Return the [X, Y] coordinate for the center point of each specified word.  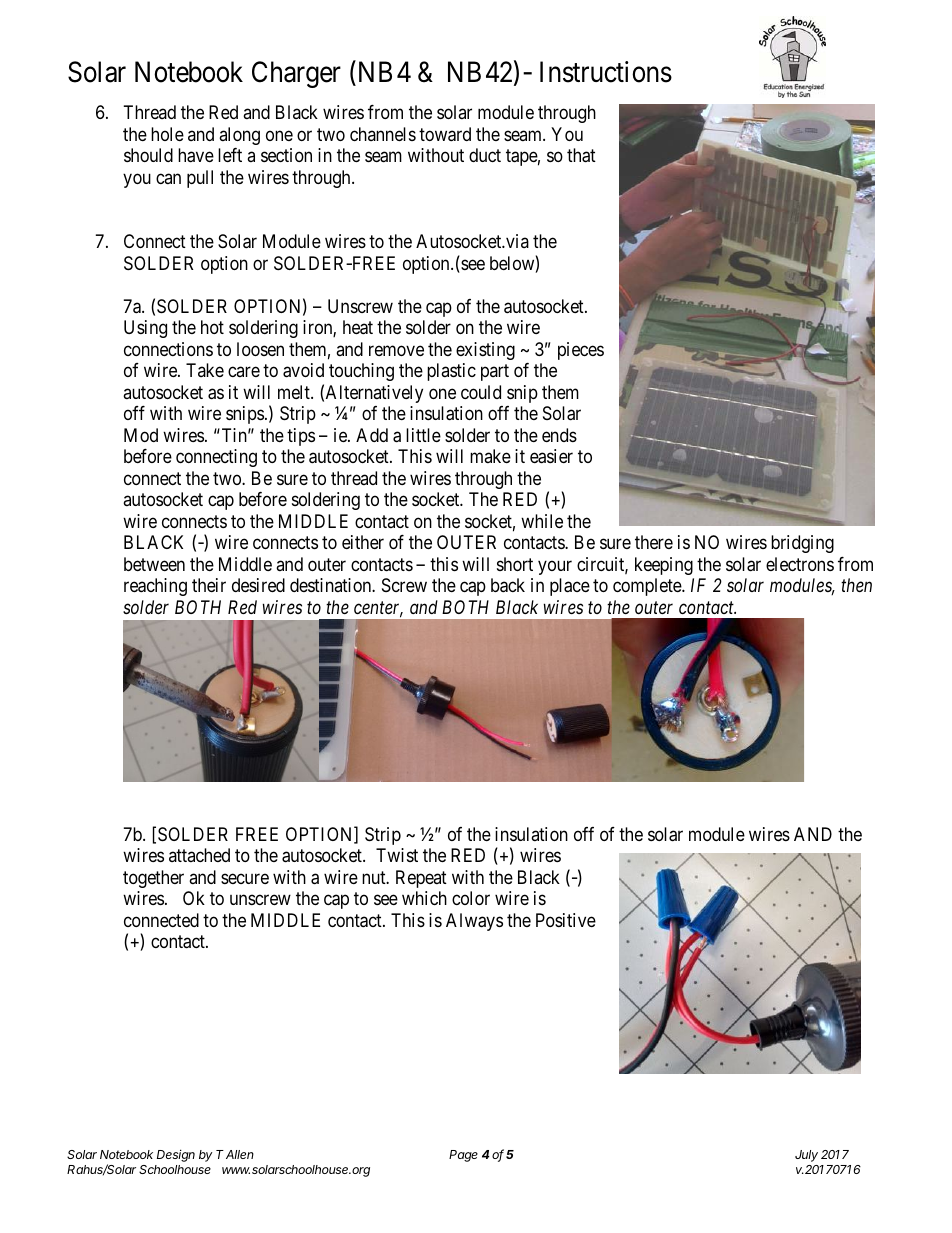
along [239, 136]
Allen [240, 1154]
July [806, 1156]
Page [463, 1156]
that [581, 155]
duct [485, 155]
